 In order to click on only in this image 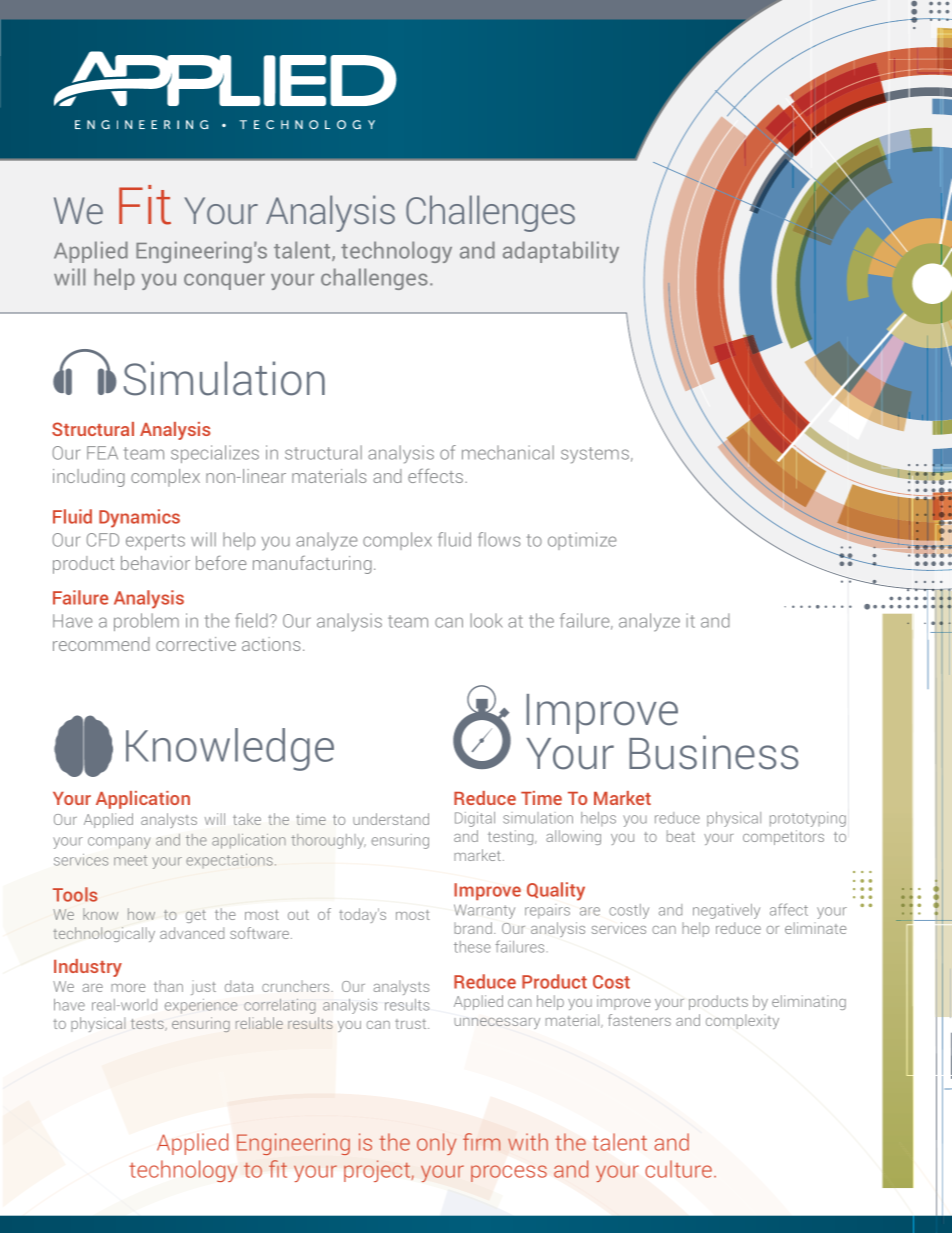, I will do `click(436, 1144)`.
